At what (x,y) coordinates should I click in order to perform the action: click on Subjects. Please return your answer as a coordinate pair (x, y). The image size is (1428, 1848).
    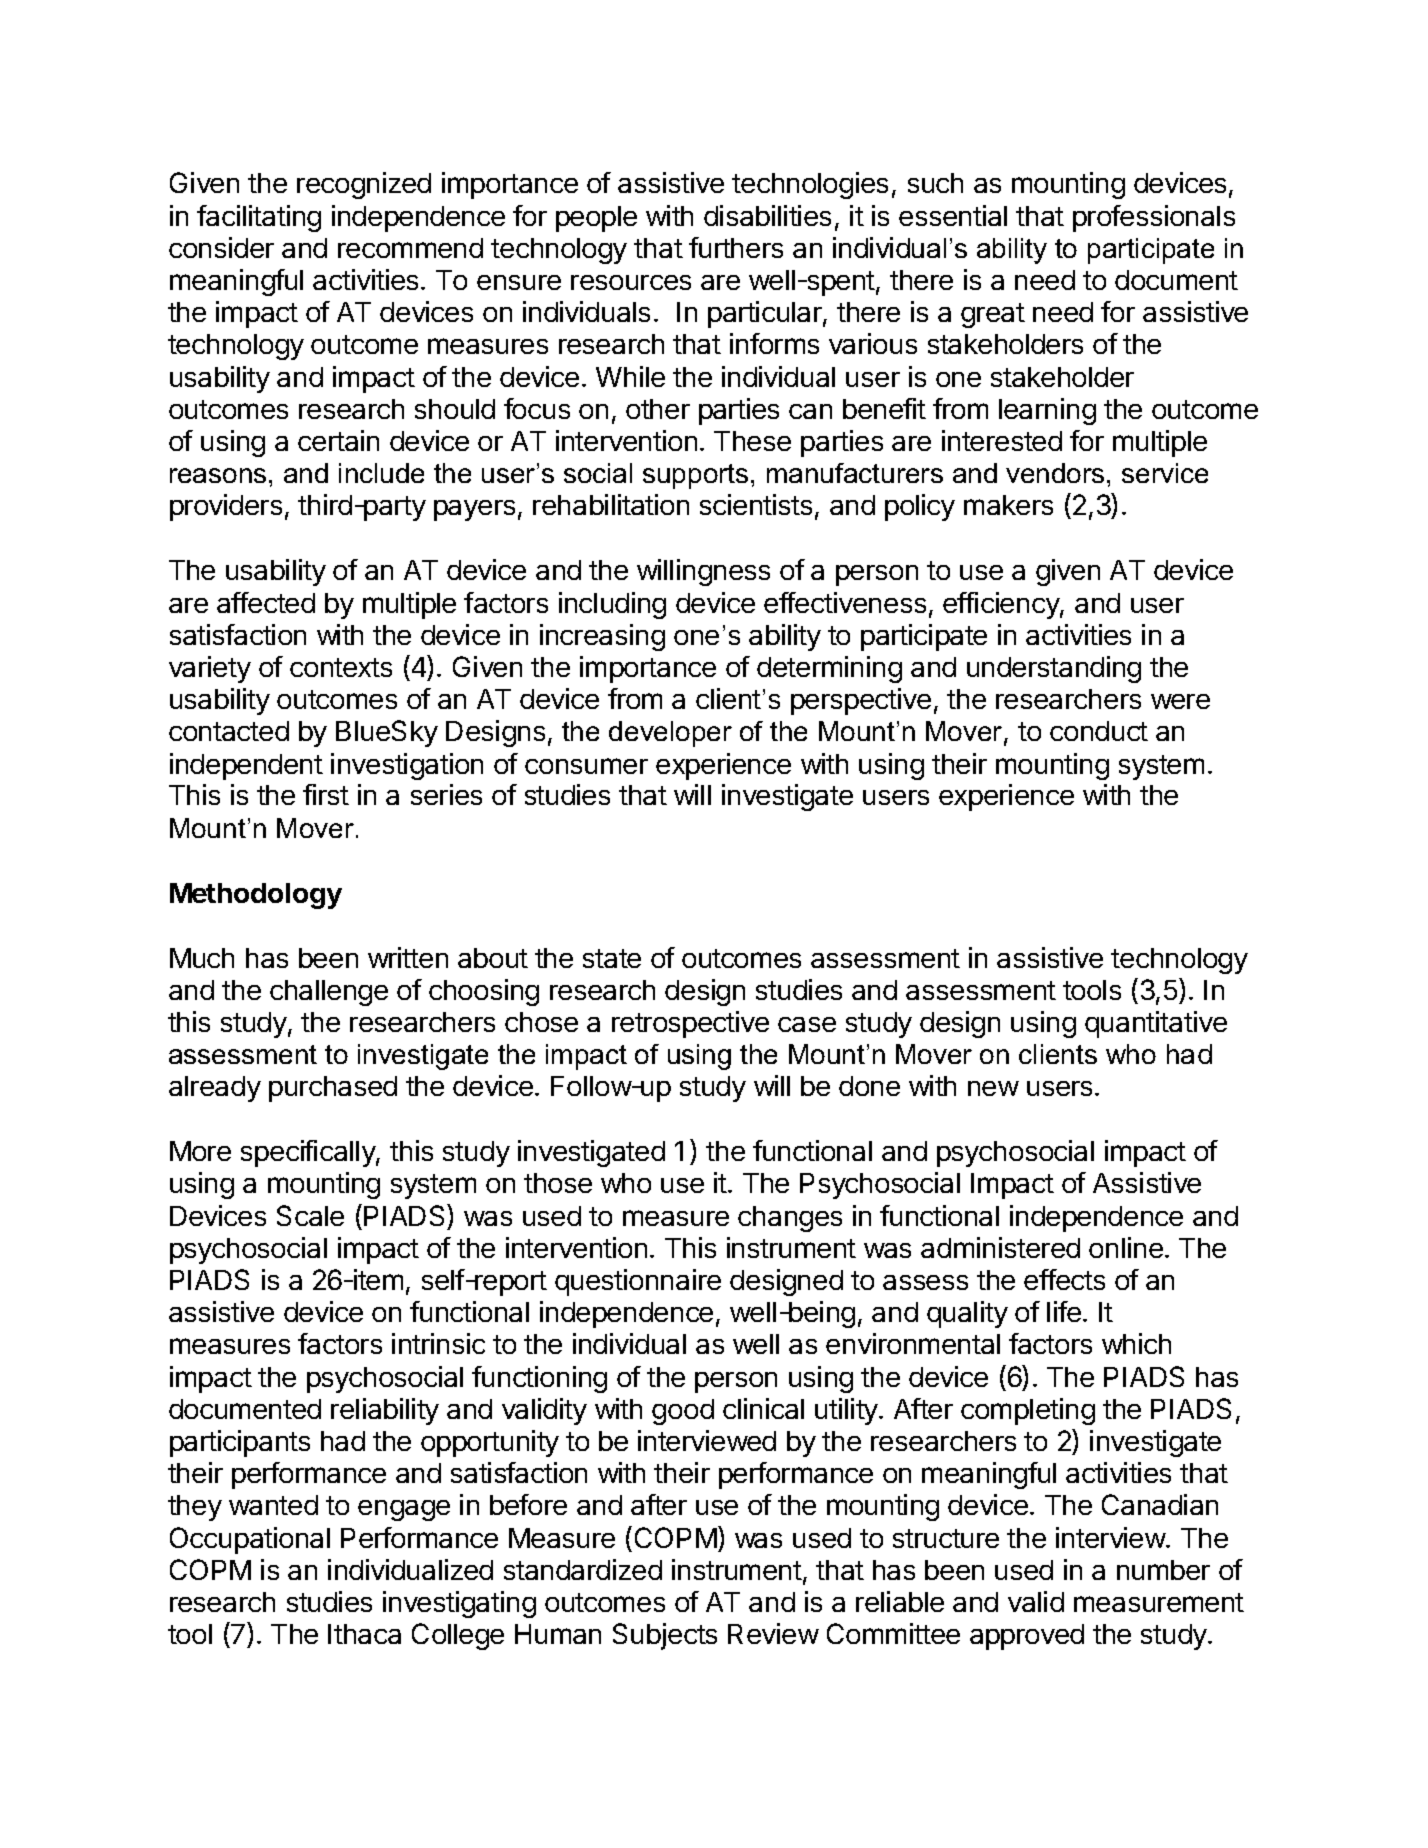
    Looking at the image, I should click on (665, 1636).
